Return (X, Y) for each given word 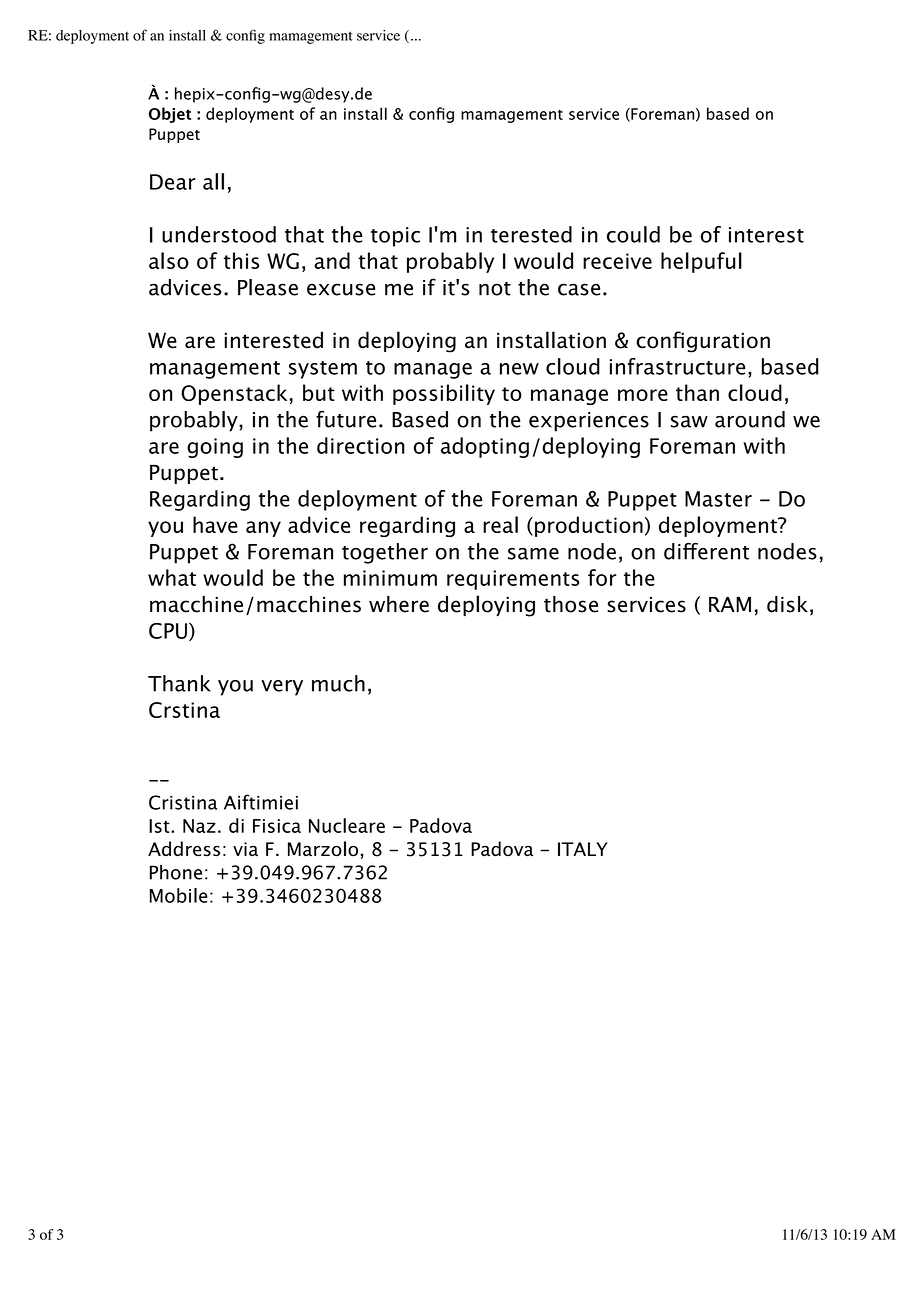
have (215, 524)
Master (718, 499)
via (245, 849)
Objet (170, 115)
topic (395, 237)
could (633, 234)
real (500, 524)
